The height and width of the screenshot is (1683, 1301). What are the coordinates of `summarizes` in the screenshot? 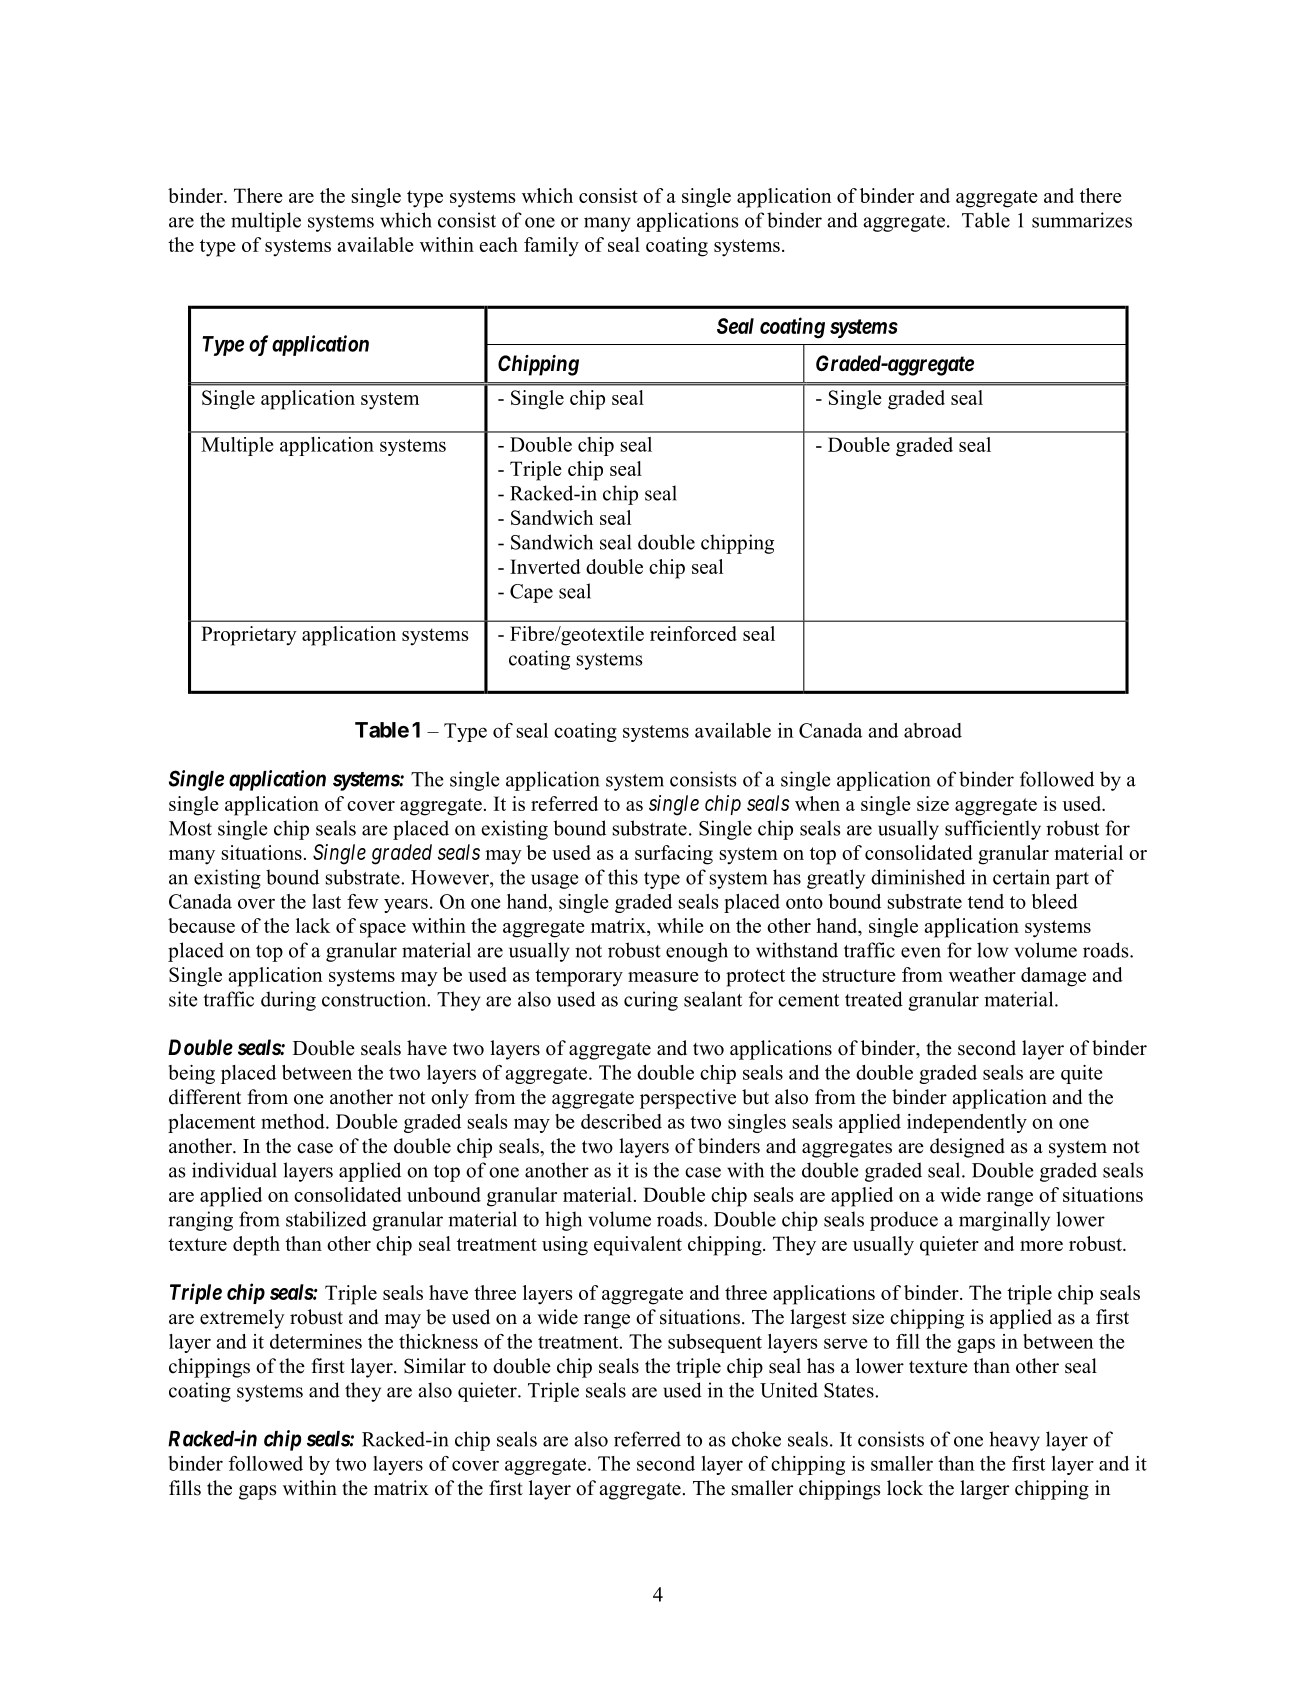 It's located at (1082, 220).
